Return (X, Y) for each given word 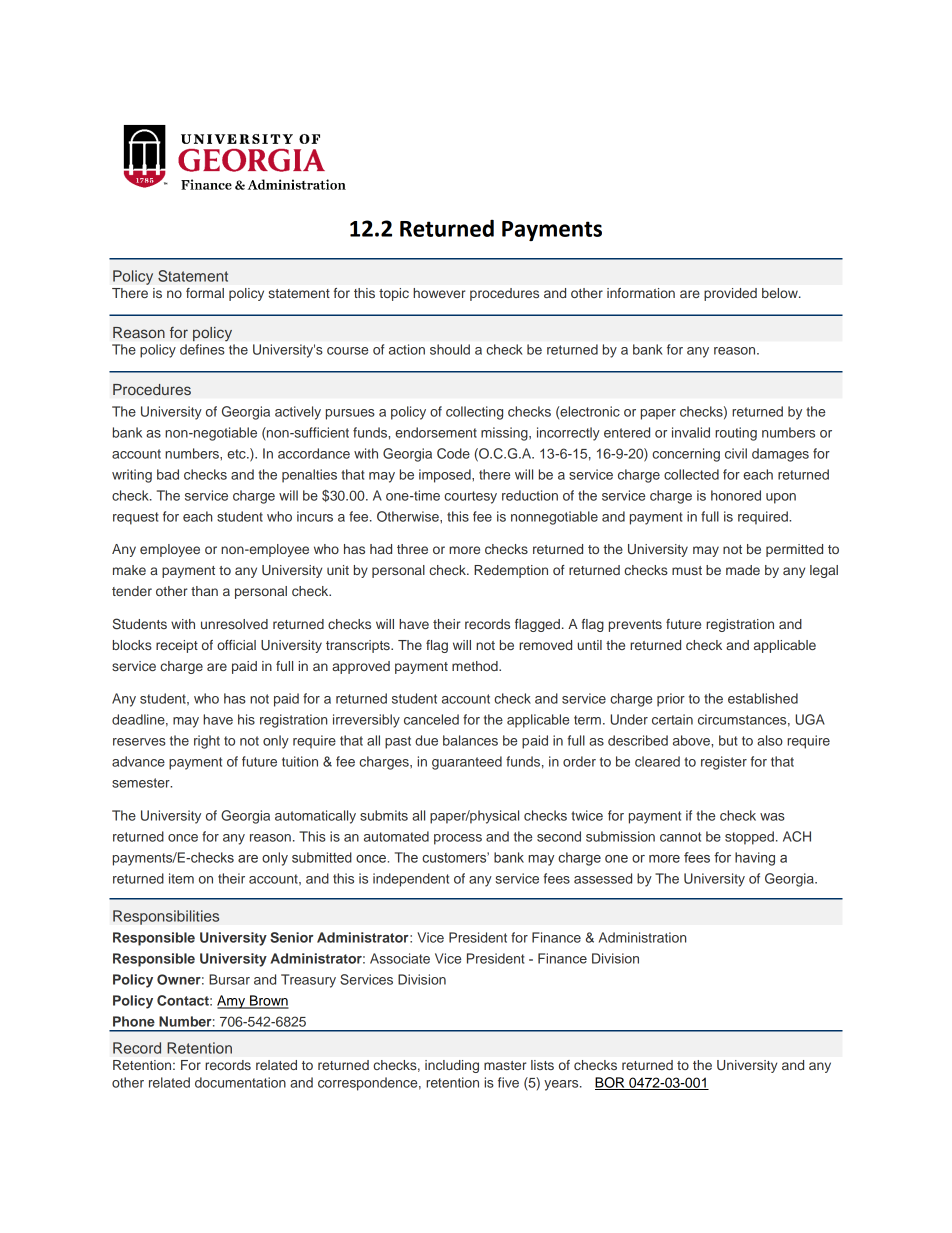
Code (453, 453)
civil (736, 453)
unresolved (234, 624)
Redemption (511, 571)
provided (730, 294)
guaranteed (467, 763)
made (743, 570)
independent (411, 880)
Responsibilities (166, 917)
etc (237, 454)
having (755, 859)
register (724, 763)
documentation (240, 1082)
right (207, 742)
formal (205, 293)
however (439, 293)
